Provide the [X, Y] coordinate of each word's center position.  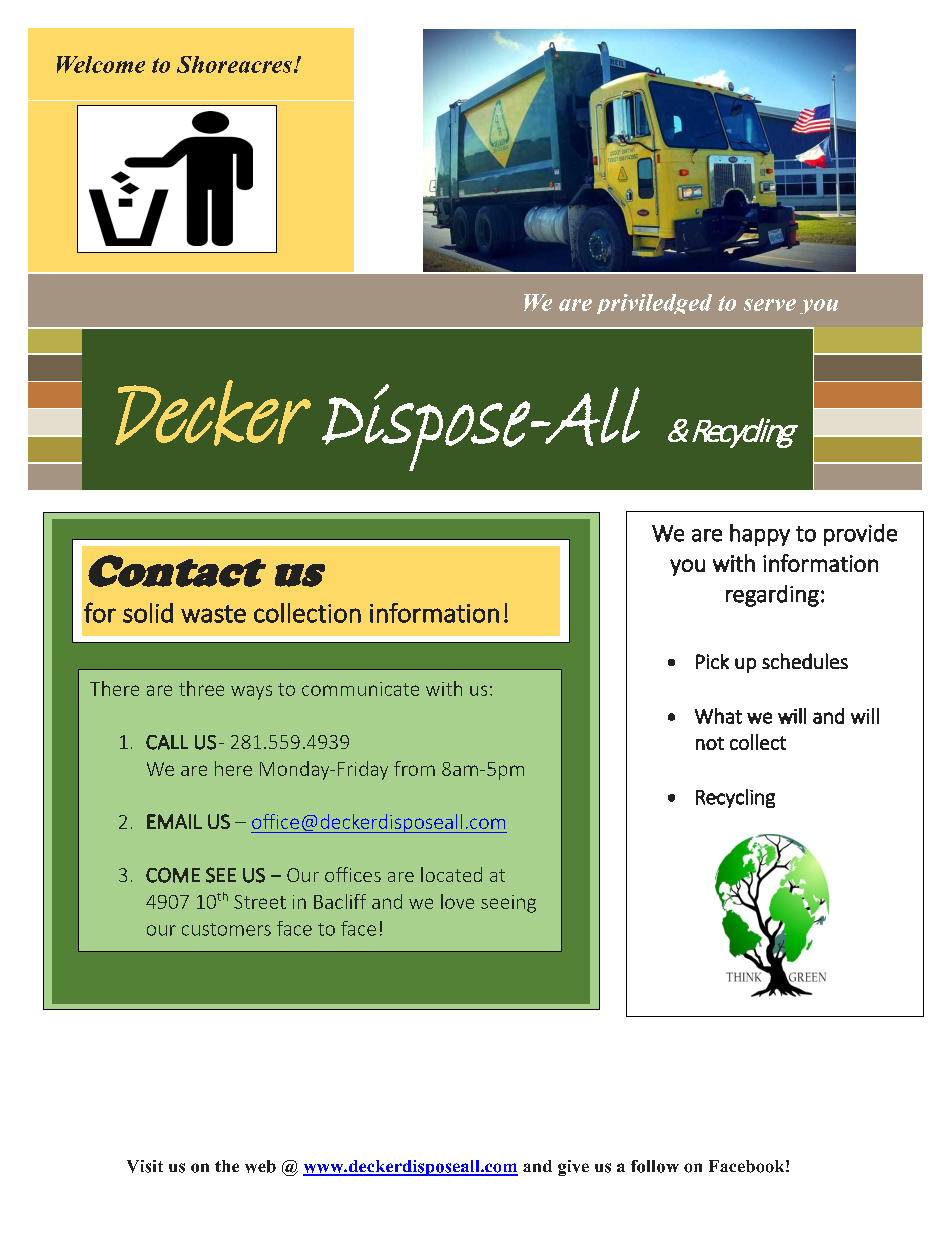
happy [760, 535]
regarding [772, 596]
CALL [167, 742]
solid [148, 613]
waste [213, 614]
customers [226, 929]
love [457, 901]
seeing [508, 904]
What [718, 716]
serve [770, 305]
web [260, 1166]
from [414, 768]
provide [860, 535]
